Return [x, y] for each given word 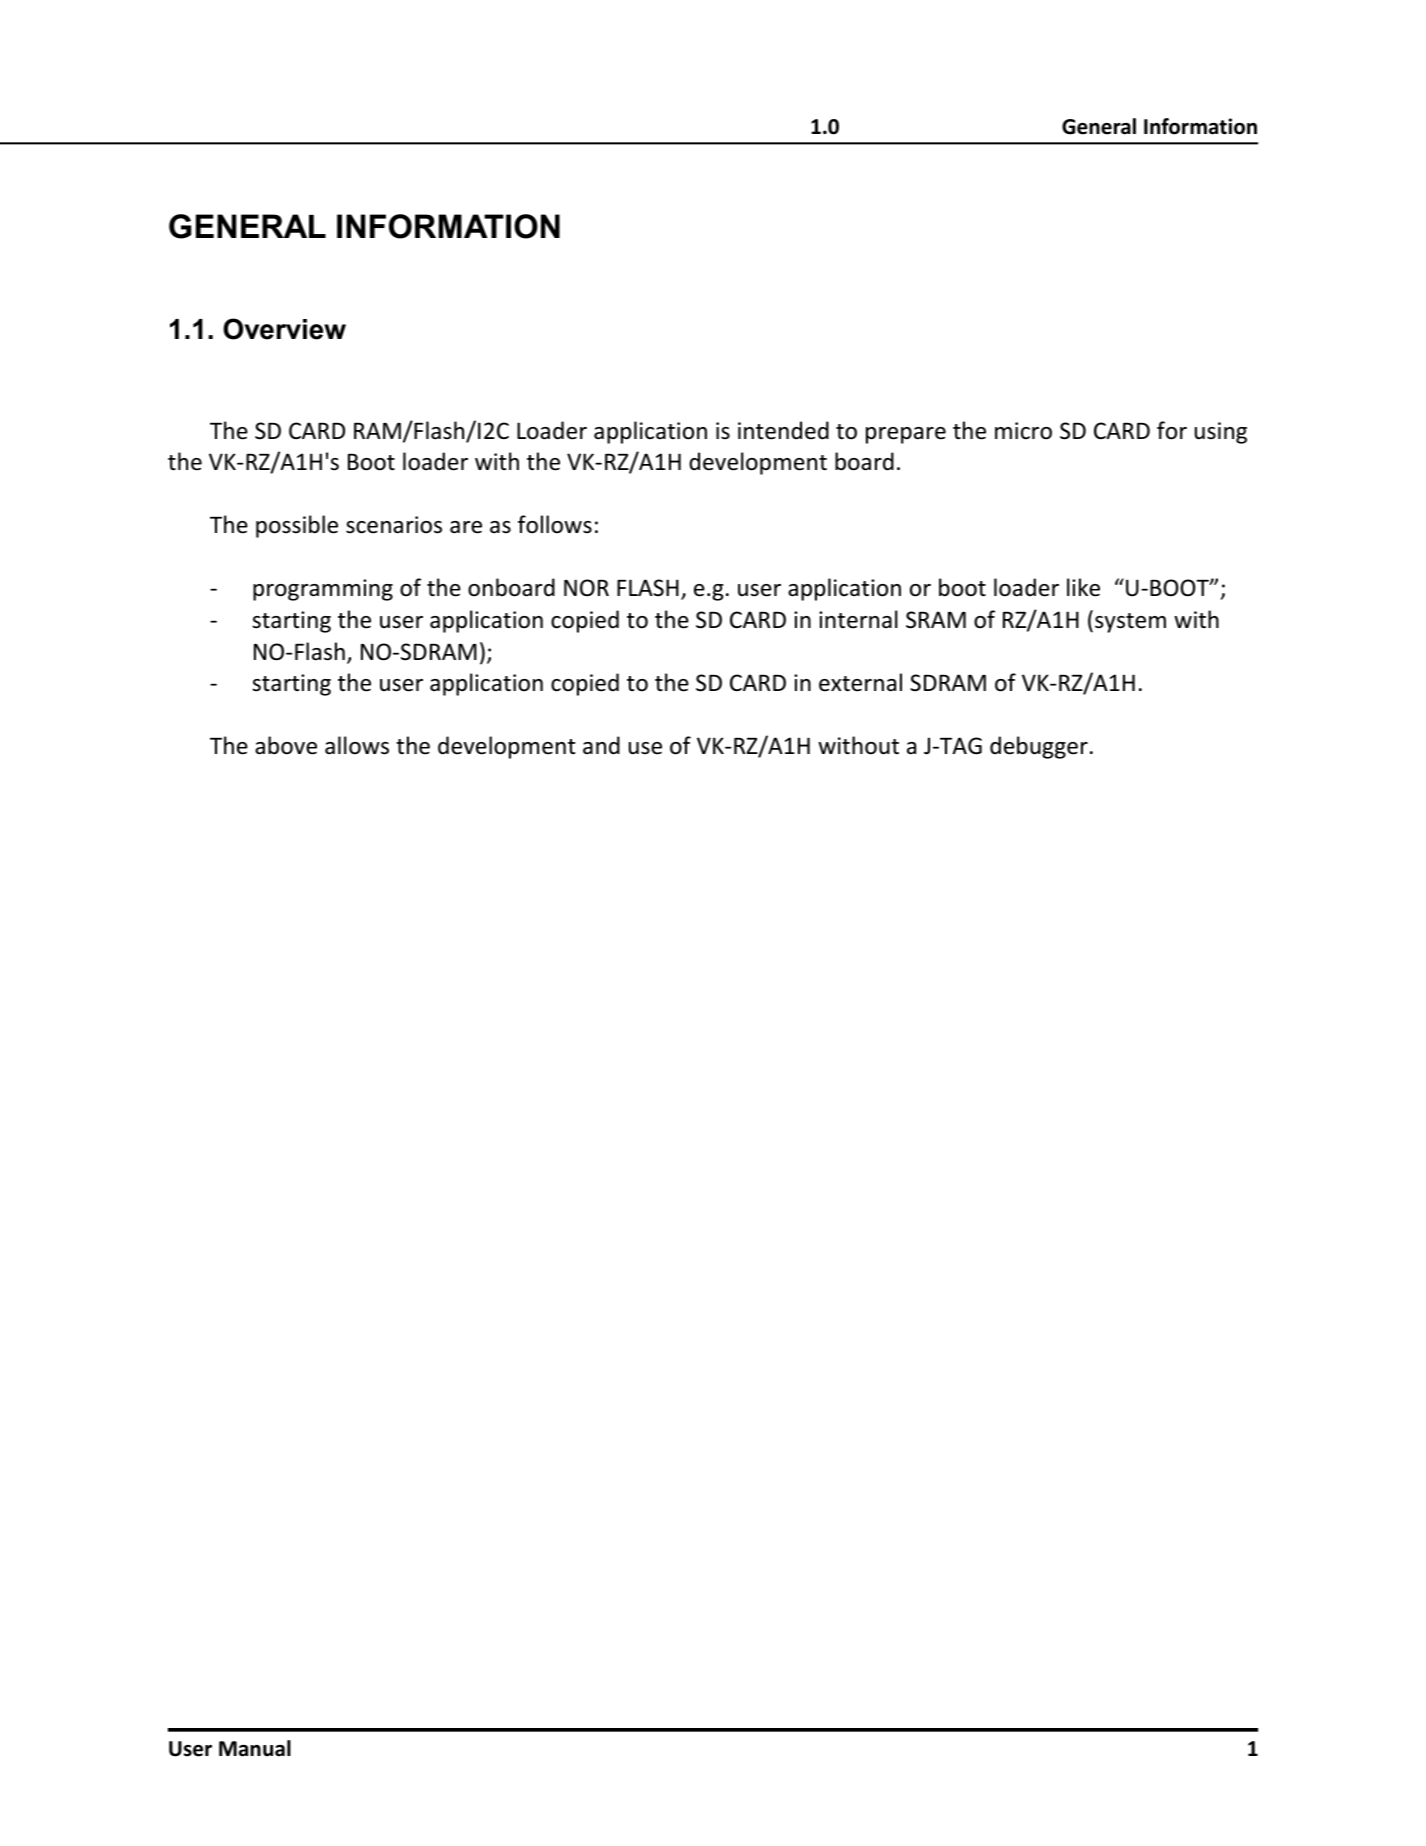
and [601, 745]
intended [783, 430]
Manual [255, 1748]
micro [1023, 431]
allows [357, 745]
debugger [1039, 747]
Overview [284, 329]
